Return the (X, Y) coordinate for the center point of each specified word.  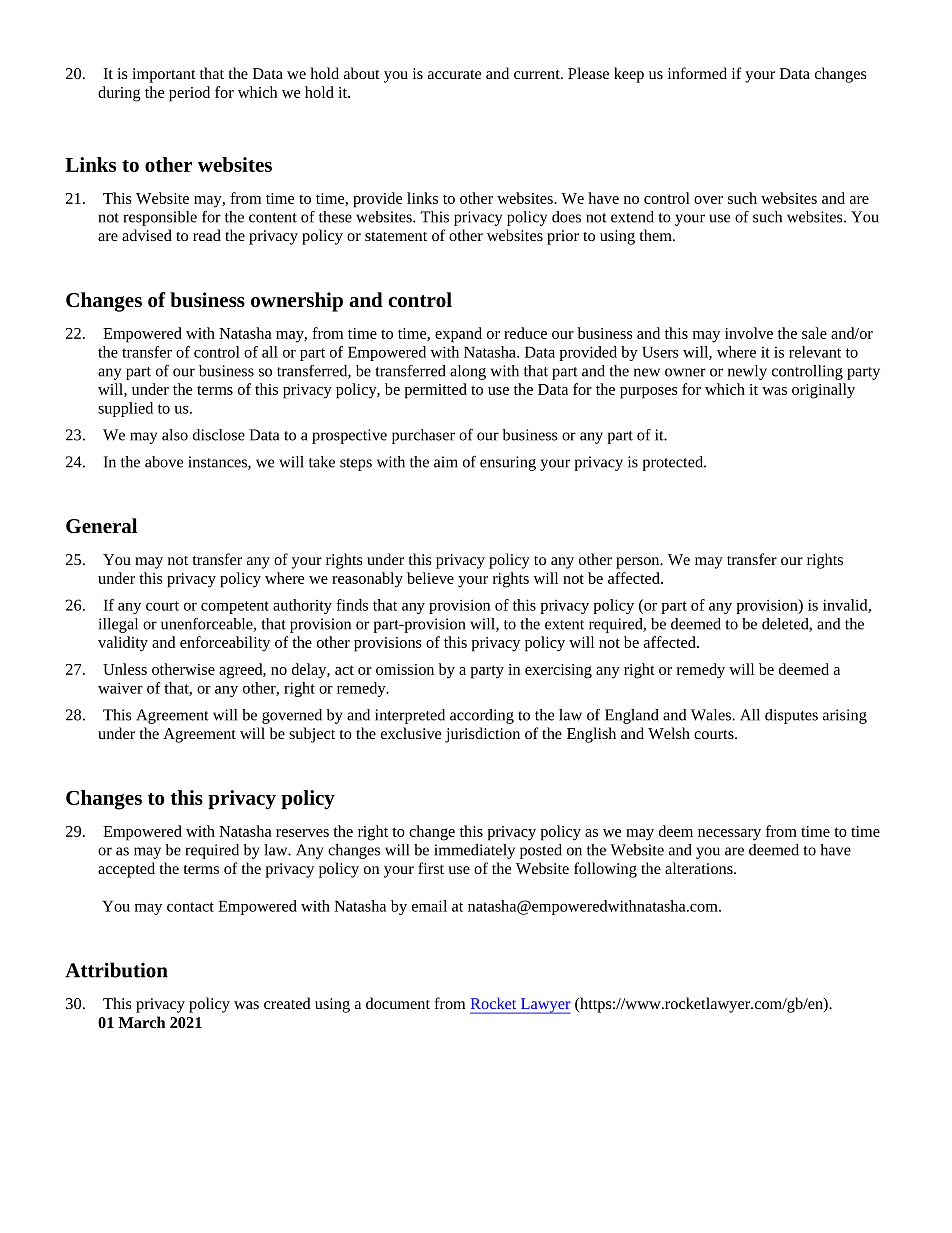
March (142, 1022)
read (207, 235)
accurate (454, 74)
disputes (791, 716)
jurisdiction (482, 735)
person (639, 563)
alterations (700, 868)
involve (749, 333)
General (101, 525)
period (189, 94)
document (398, 1003)
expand (458, 335)
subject (312, 735)
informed (697, 73)
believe (430, 578)
